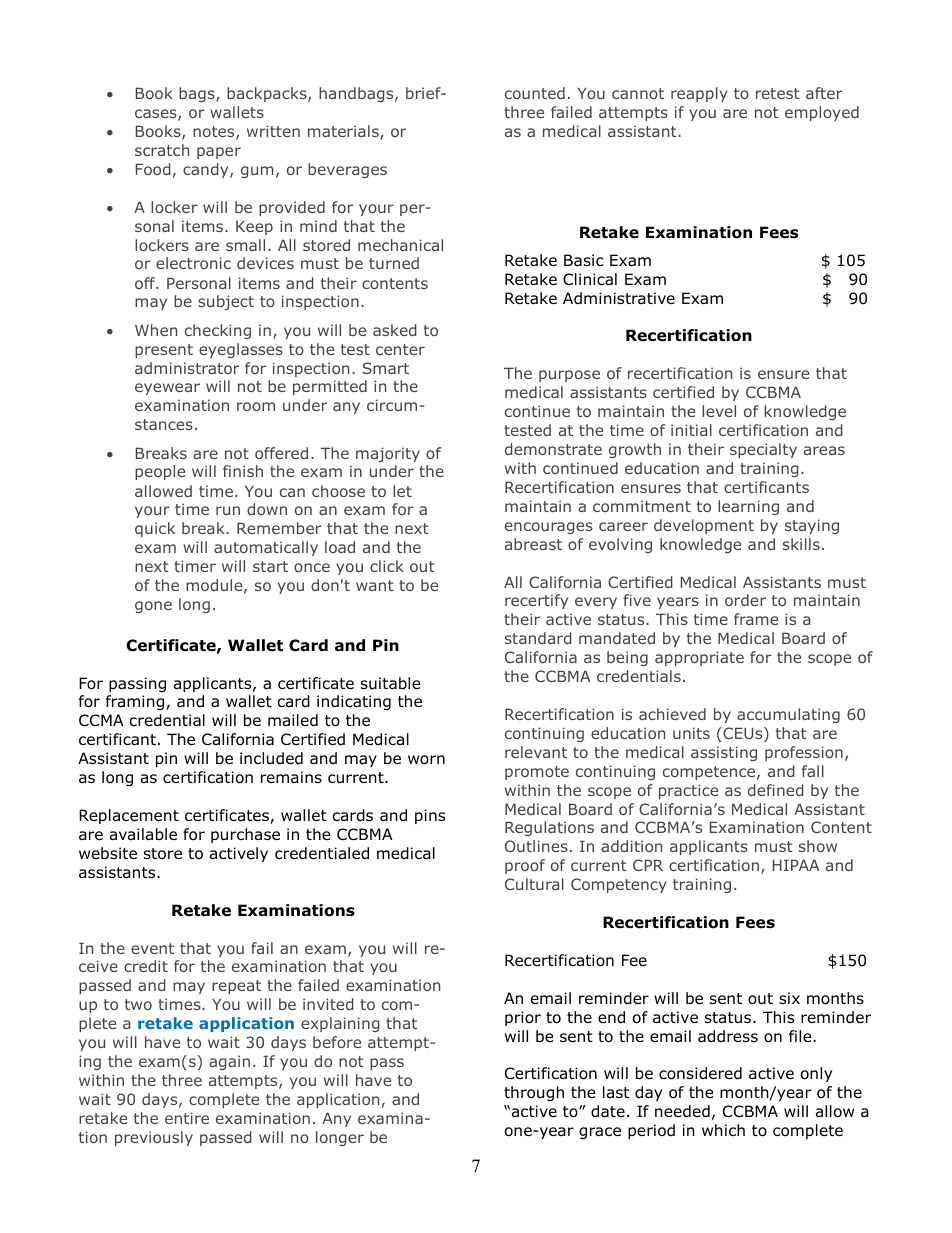 The width and height of the image is (952, 1233). I want to click on entire, so click(187, 1118).
